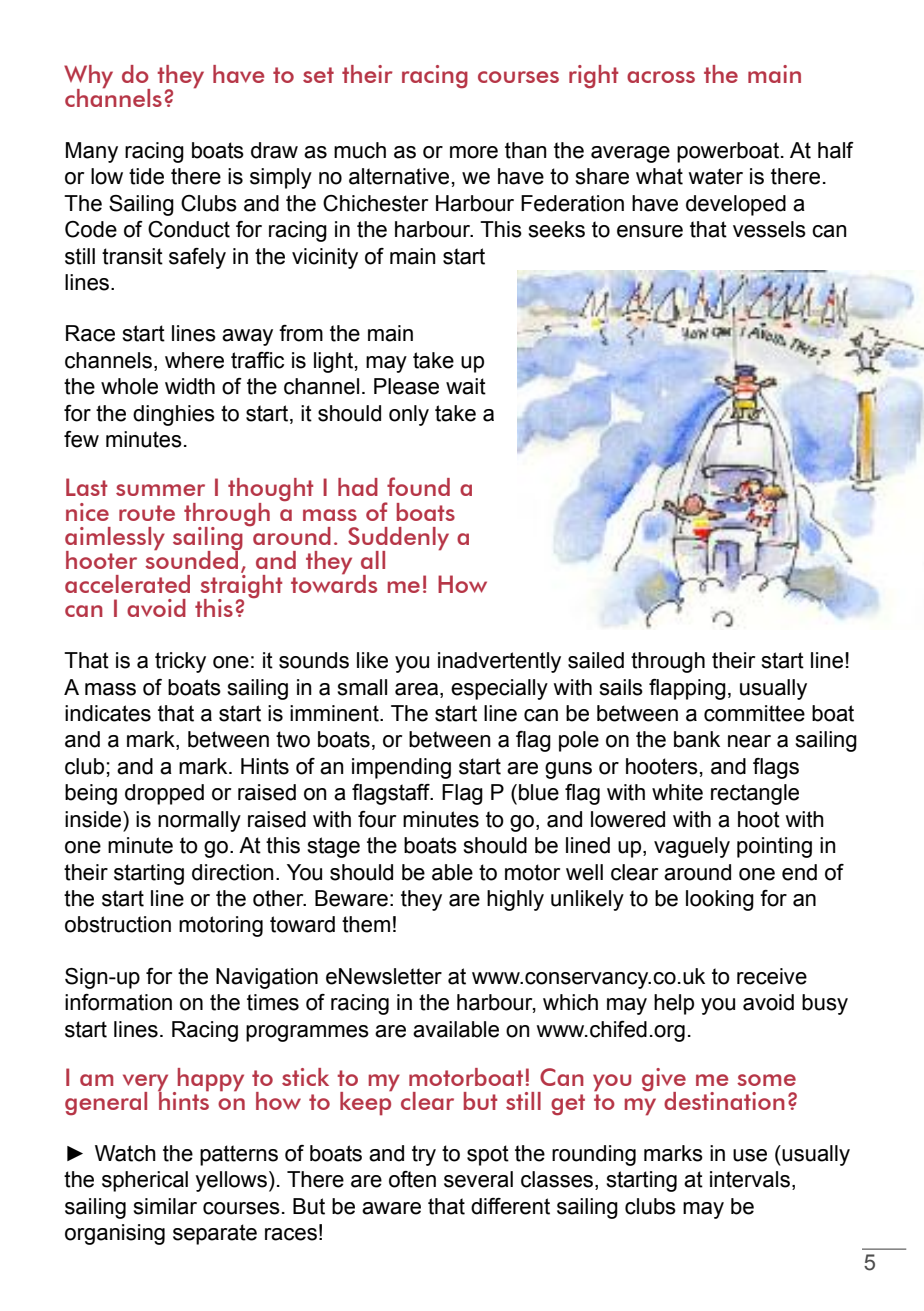  Describe the element at coordinates (774, 847) in the screenshot. I see `pointing` at that location.
